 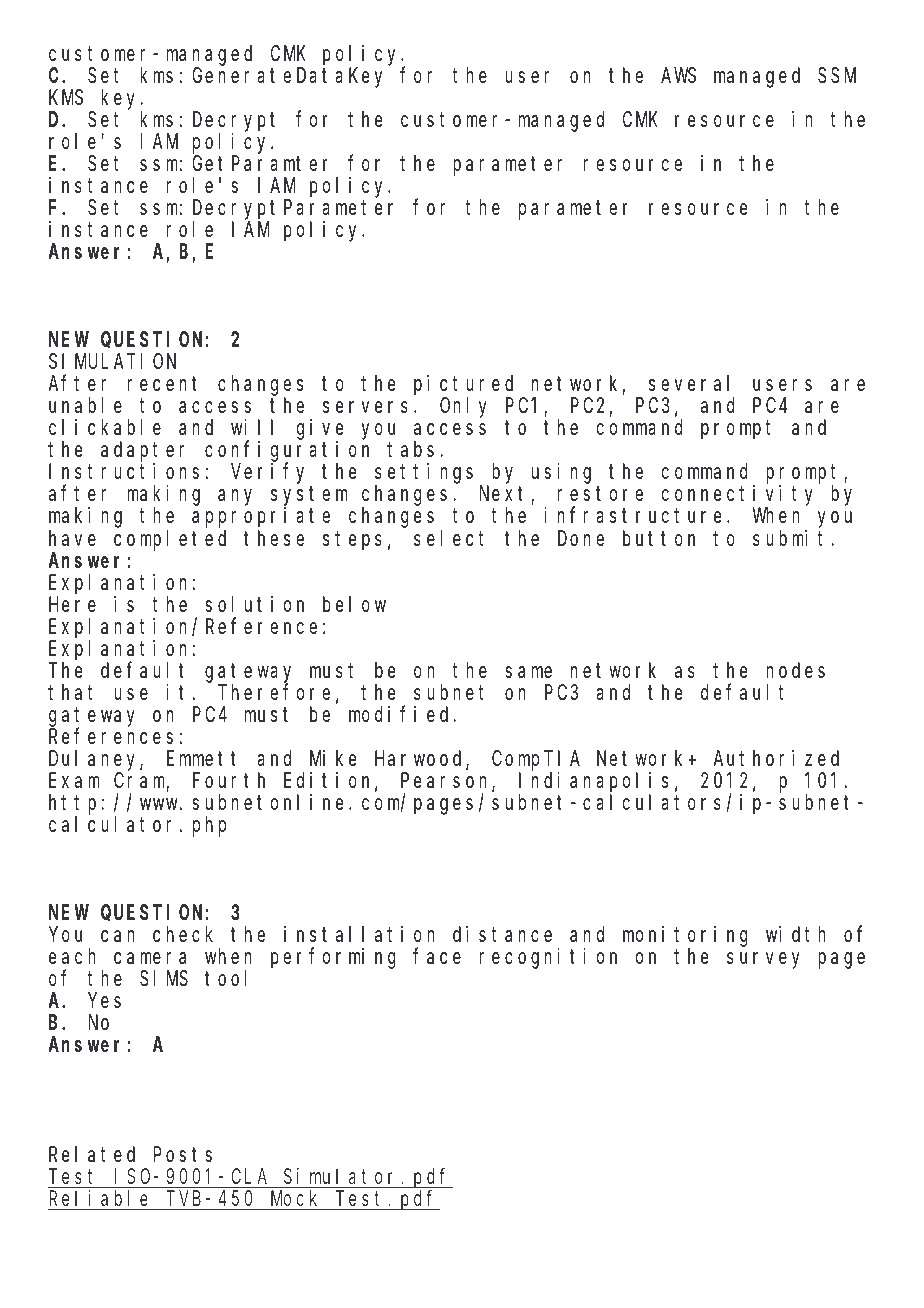 I want to click on SIMULATION, so click(x=112, y=362).
